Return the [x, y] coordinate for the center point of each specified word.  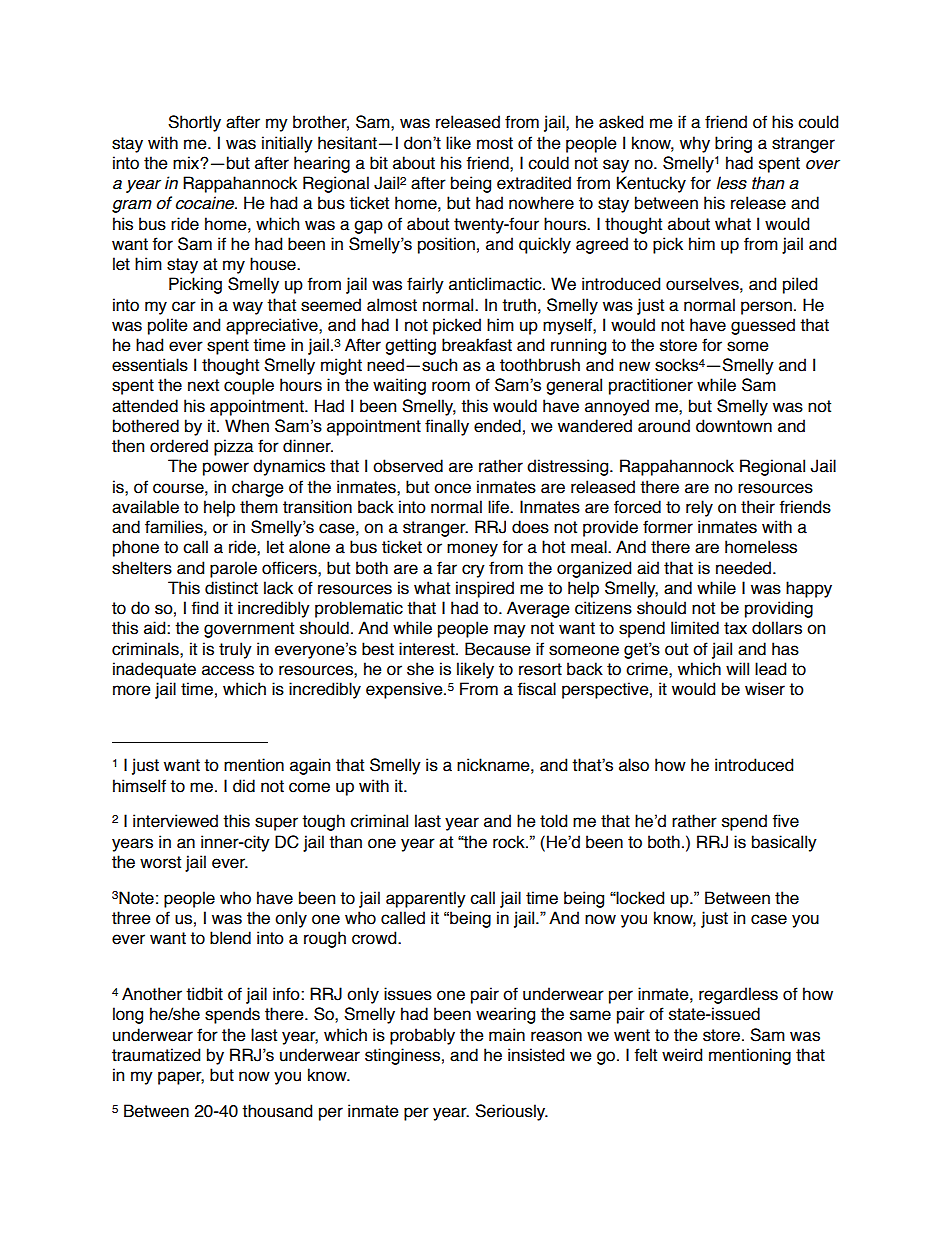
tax [735, 628]
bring [733, 144]
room [451, 386]
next [203, 385]
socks [676, 365]
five [785, 821]
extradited [534, 183]
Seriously [511, 1112]
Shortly [194, 123]
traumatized [156, 1055]
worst [160, 862]
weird [682, 1055]
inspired [485, 589]
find [204, 608]
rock [510, 842]
